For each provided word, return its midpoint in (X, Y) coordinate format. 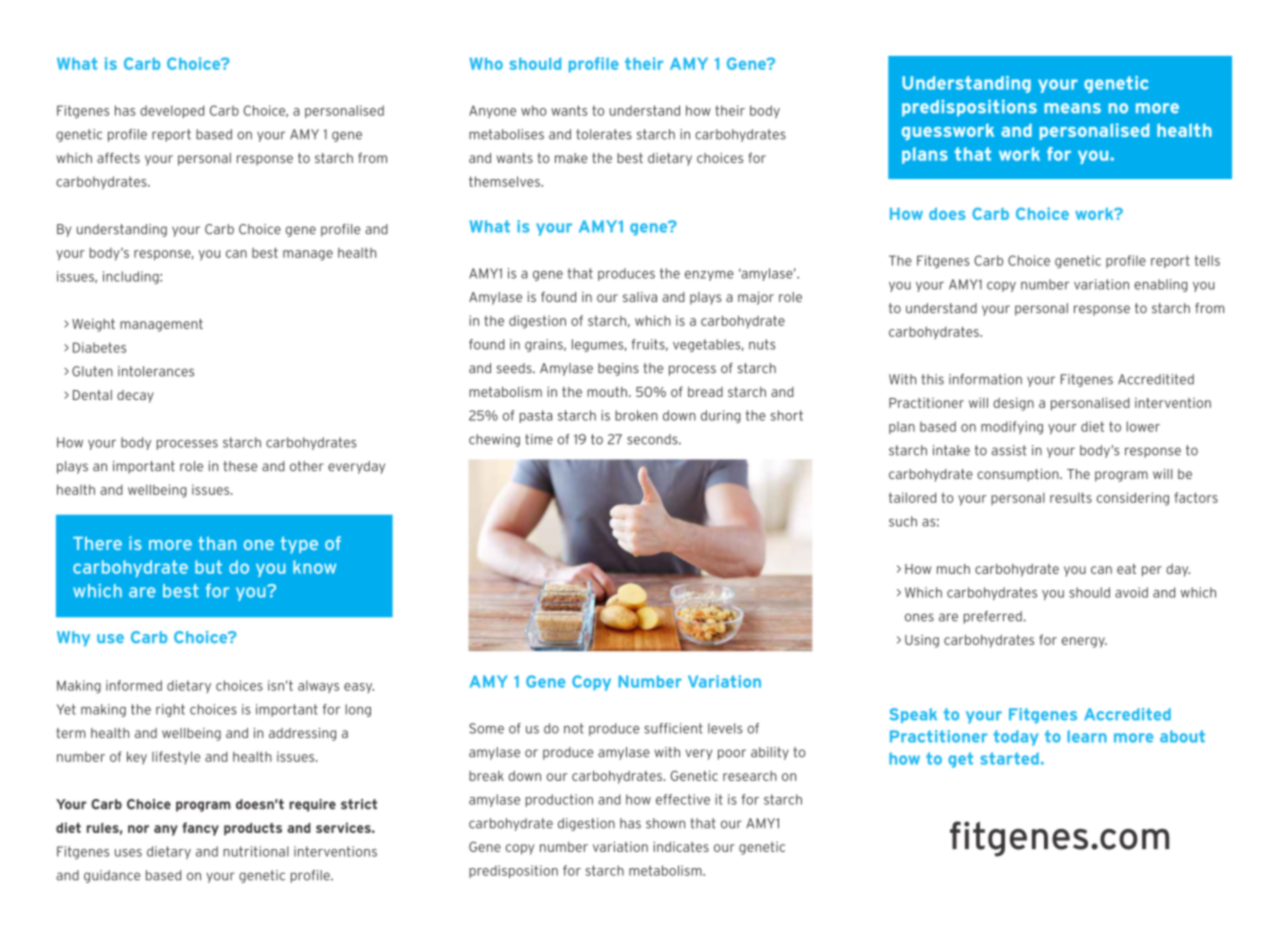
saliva (640, 297)
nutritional (256, 851)
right (170, 710)
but (208, 567)
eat (1126, 569)
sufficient (673, 728)
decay (135, 396)
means (1072, 108)
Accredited (1127, 714)
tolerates (604, 134)
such (903, 521)
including (132, 277)
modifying (1012, 428)
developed (172, 111)
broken (636, 415)
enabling (1161, 285)
